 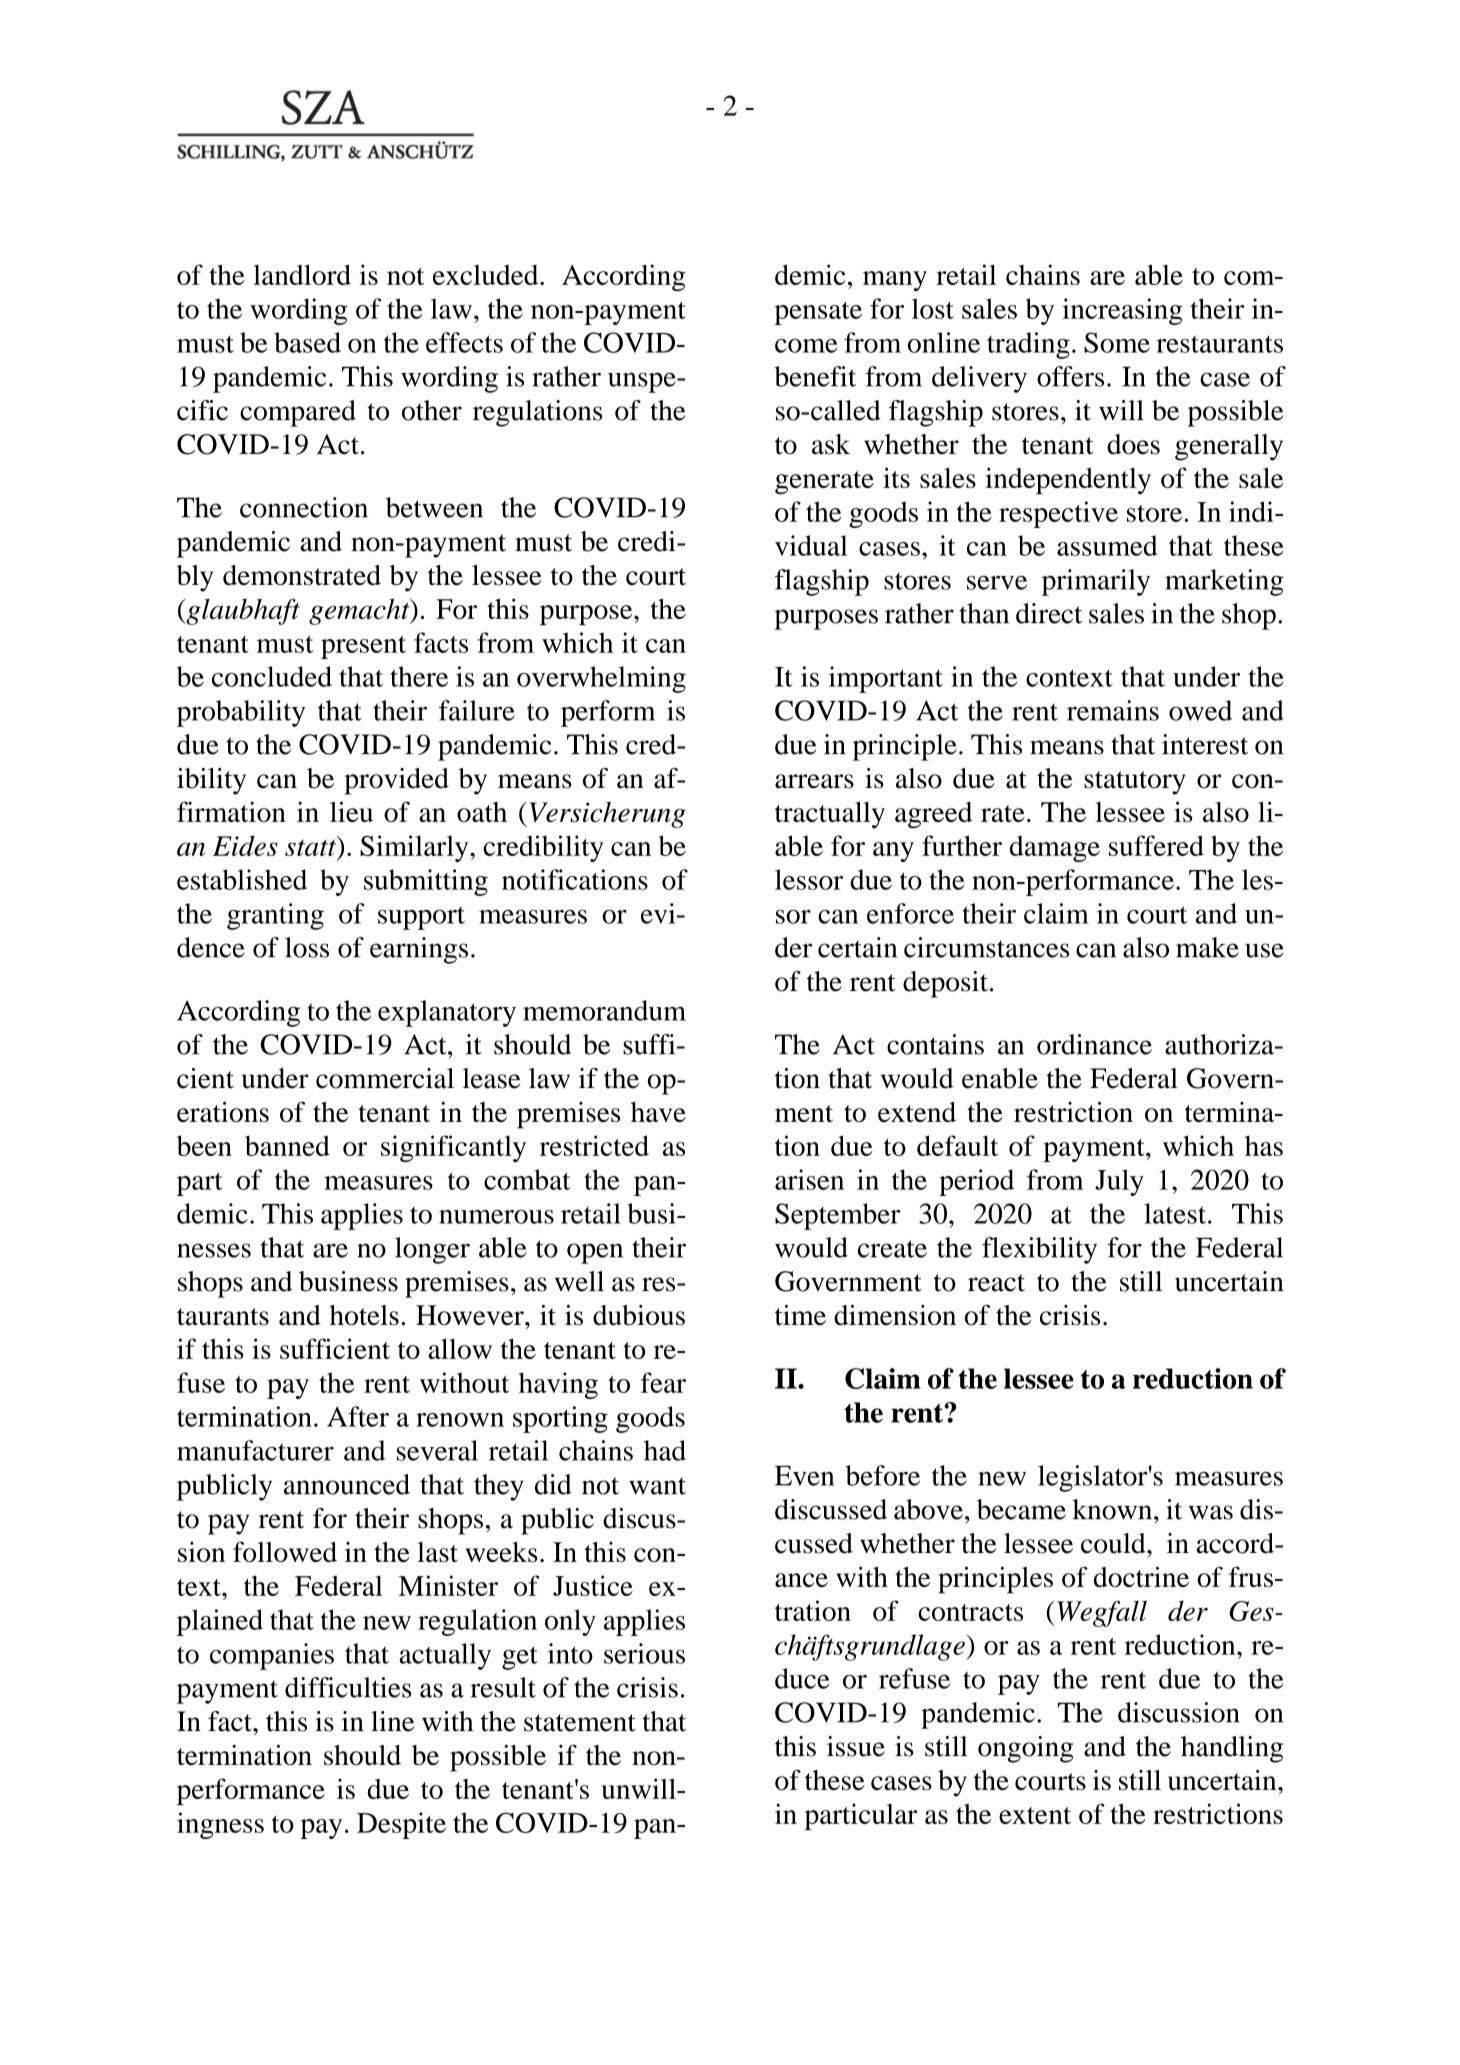 What do you see at coordinates (1119, 1182) in the image?
I see `July` at bounding box center [1119, 1182].
